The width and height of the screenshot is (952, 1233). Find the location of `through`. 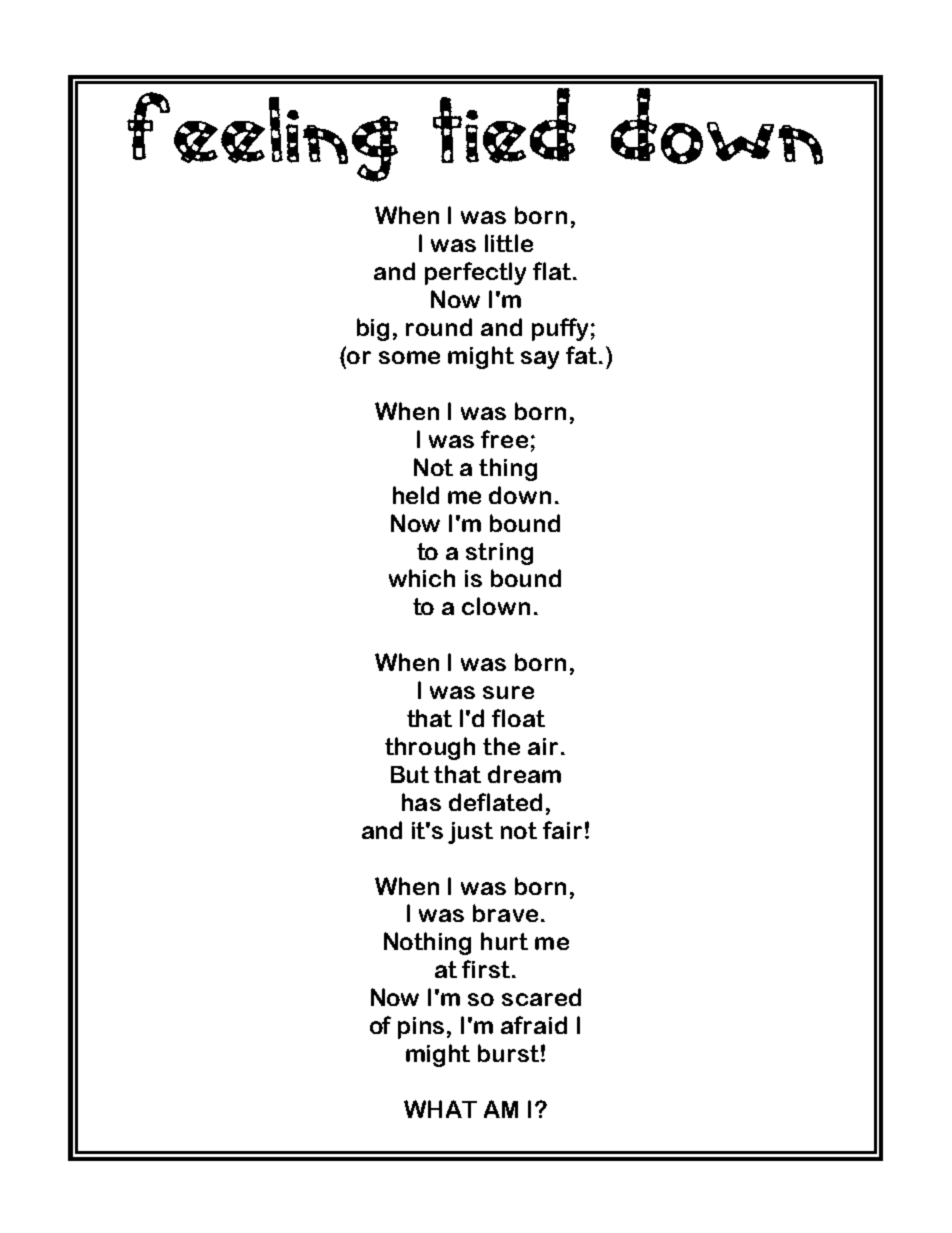

through is located at coordinates (430, 748).
